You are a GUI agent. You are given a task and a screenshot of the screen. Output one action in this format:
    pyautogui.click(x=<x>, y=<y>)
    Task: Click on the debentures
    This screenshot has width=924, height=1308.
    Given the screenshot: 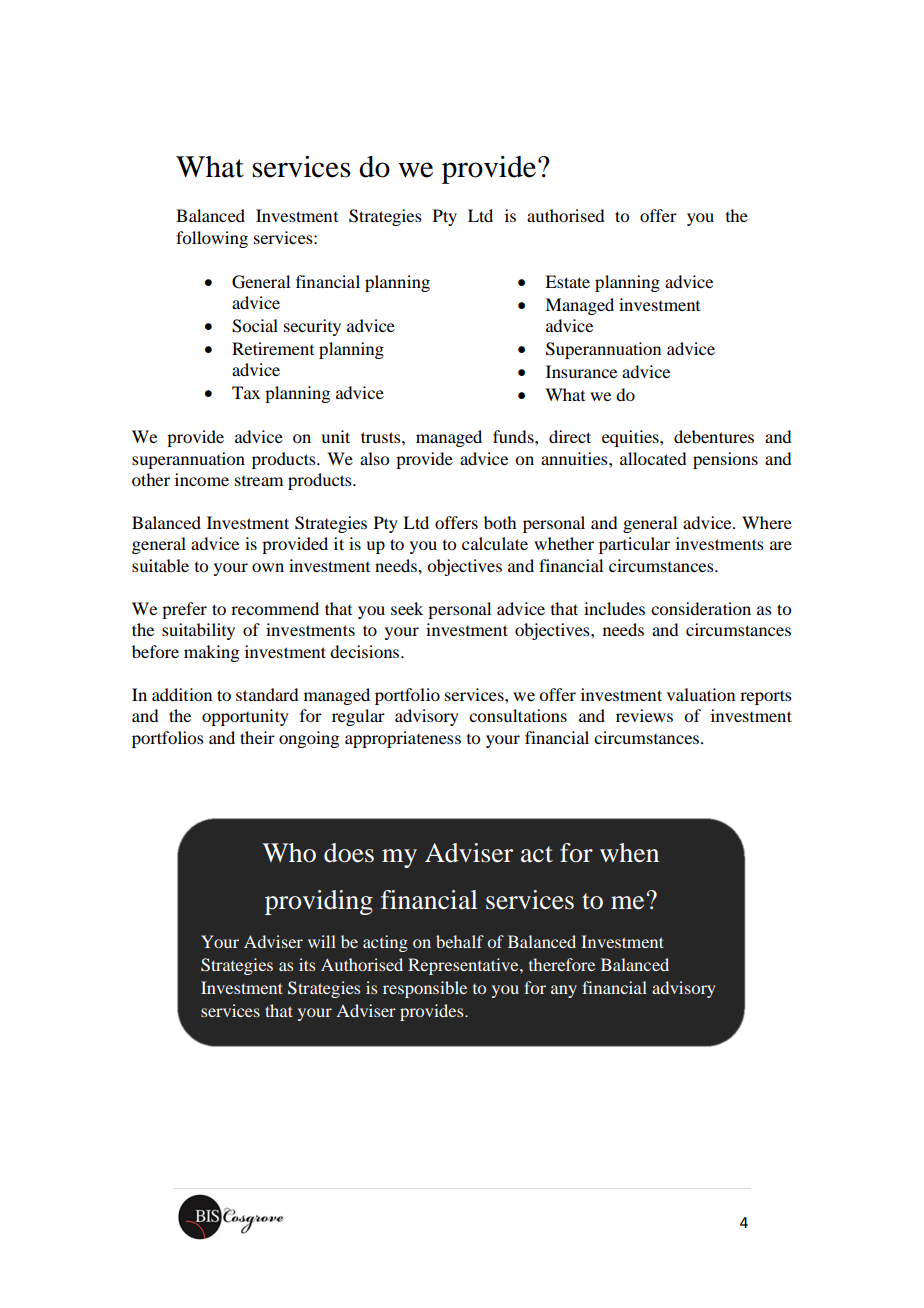 What is the action you would take?
    pyautogui.click(x=714, y=436)
